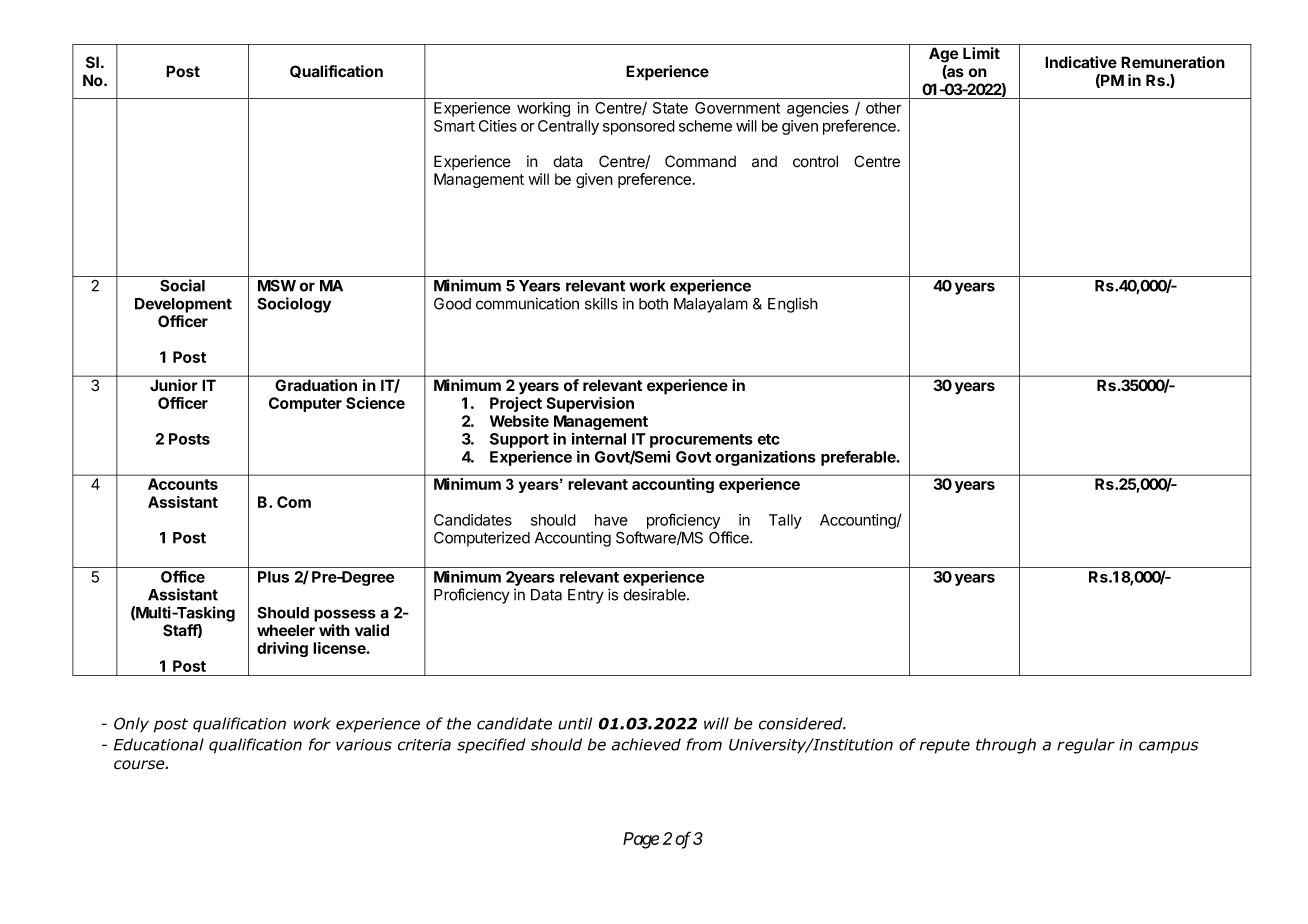 This screenshot has width=1308, height=924. What do you see at coordinates (653, 304) in the screenshot?
I see `both` at bounding box center [653, 304].
